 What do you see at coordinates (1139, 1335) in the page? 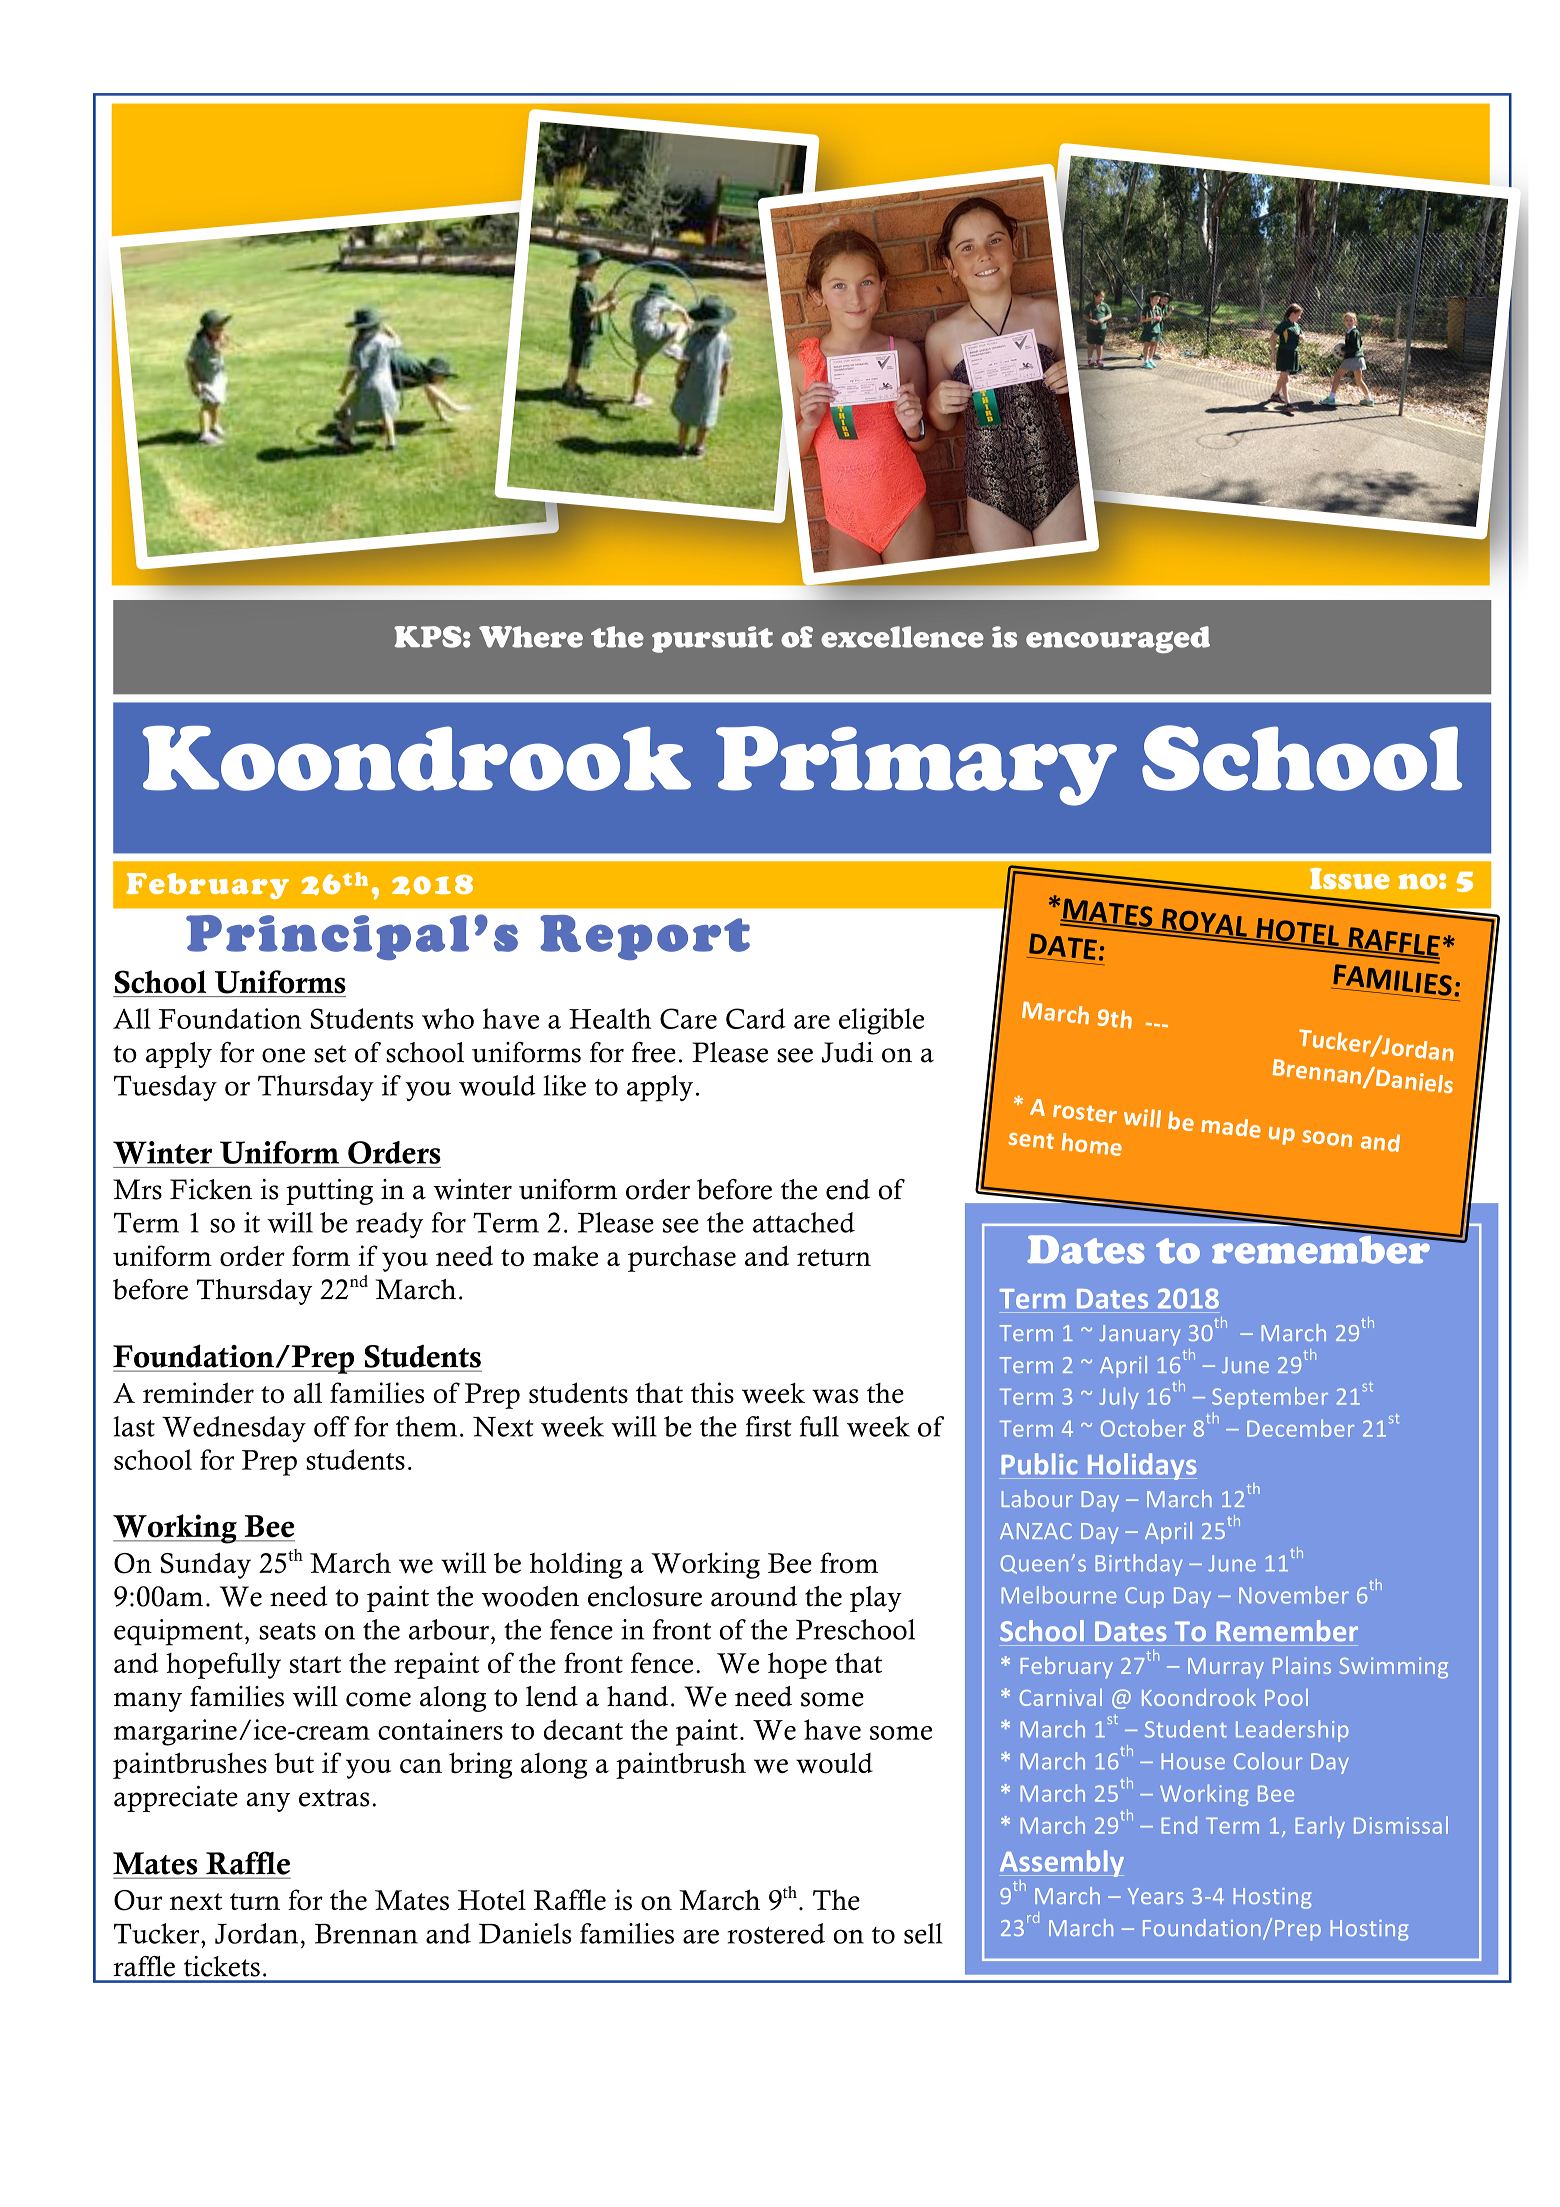
I see `January` at bounding box center [1139, 1335].
